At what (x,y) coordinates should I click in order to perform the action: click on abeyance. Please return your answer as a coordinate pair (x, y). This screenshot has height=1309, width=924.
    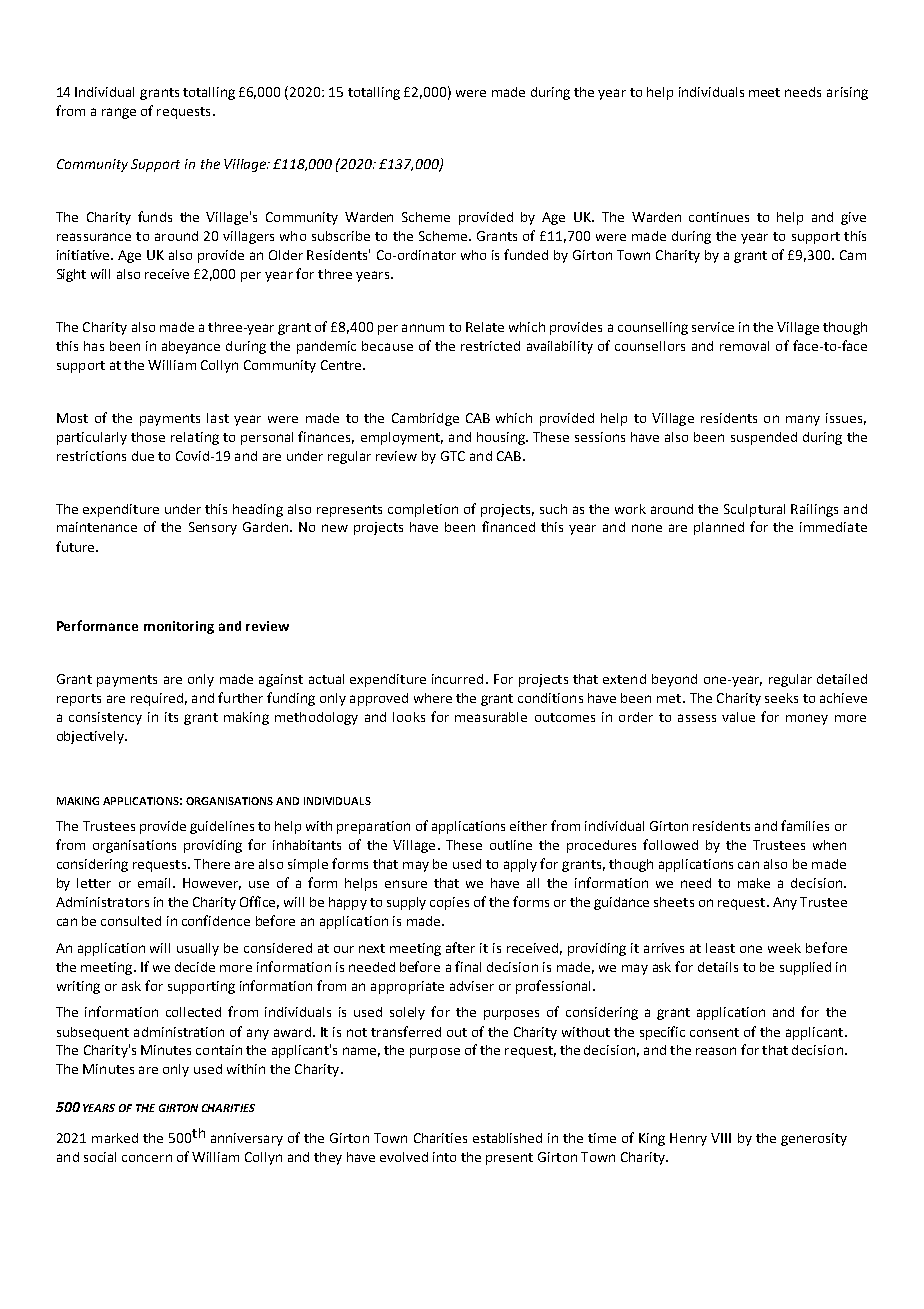
    Looking at the image, I should click on (191, 347).
